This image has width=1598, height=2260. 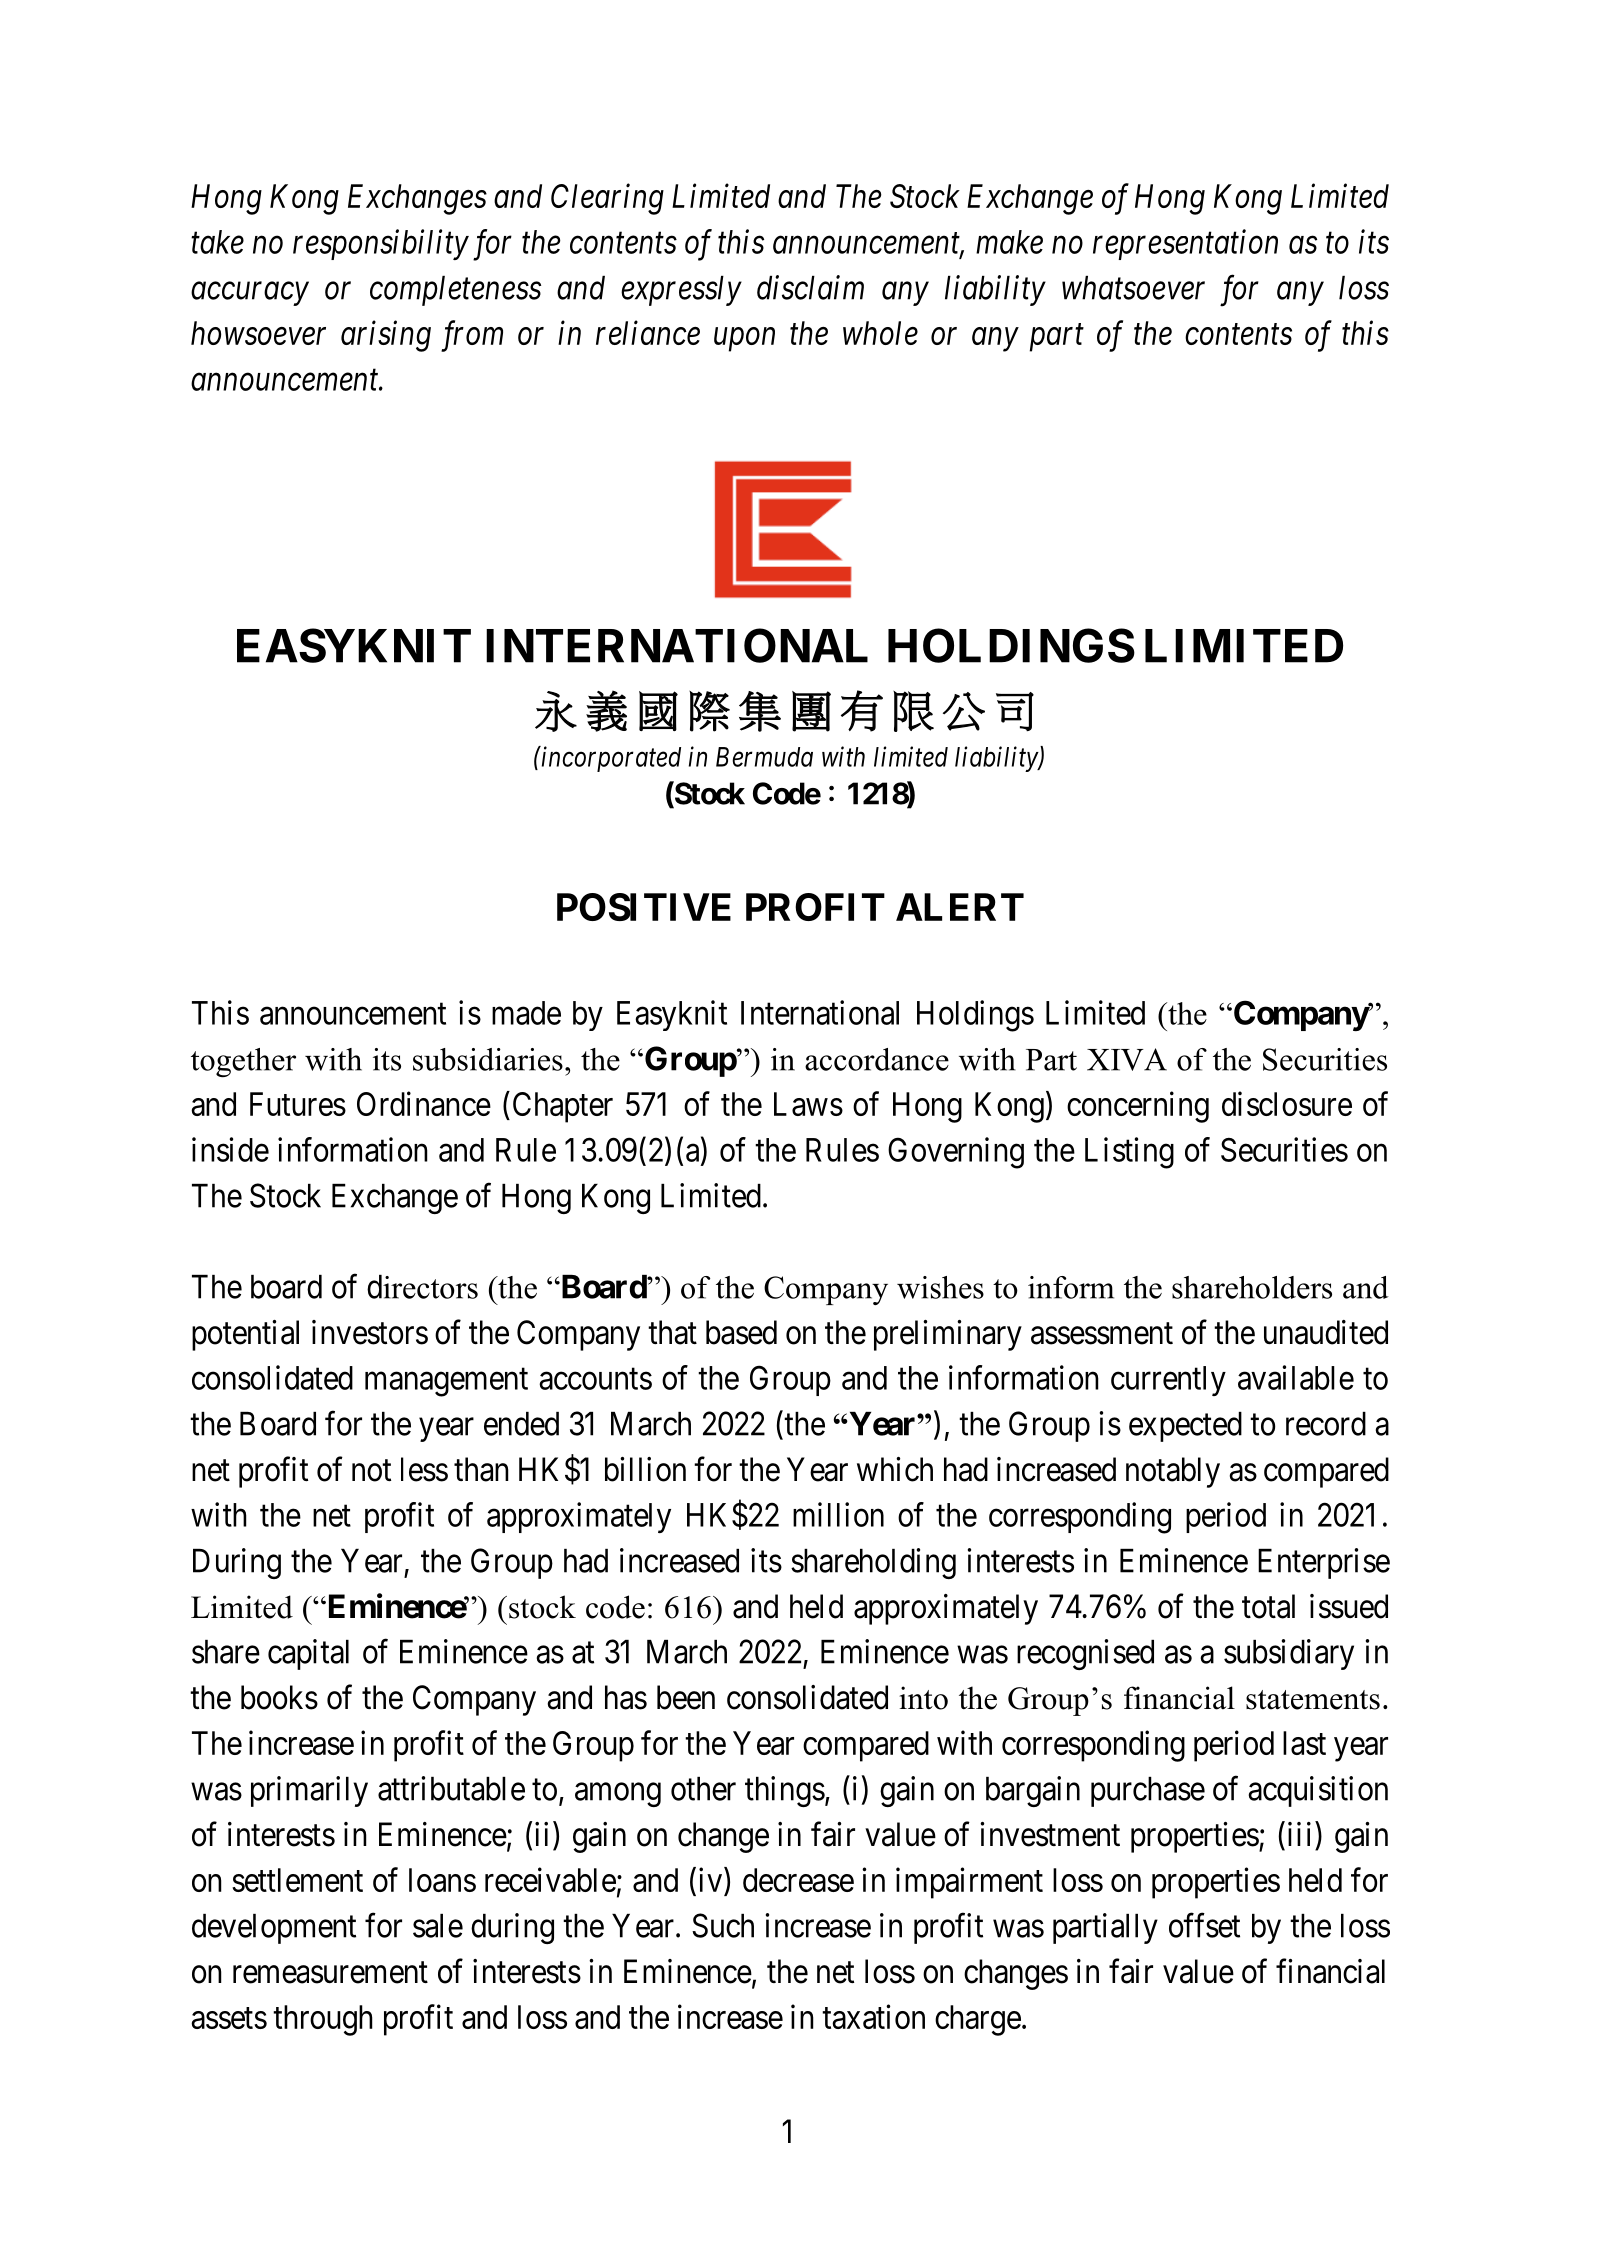 What do you see at coordinates (810, 287) in the image?
I see `disclaim` at bounding box center [810, 287].
